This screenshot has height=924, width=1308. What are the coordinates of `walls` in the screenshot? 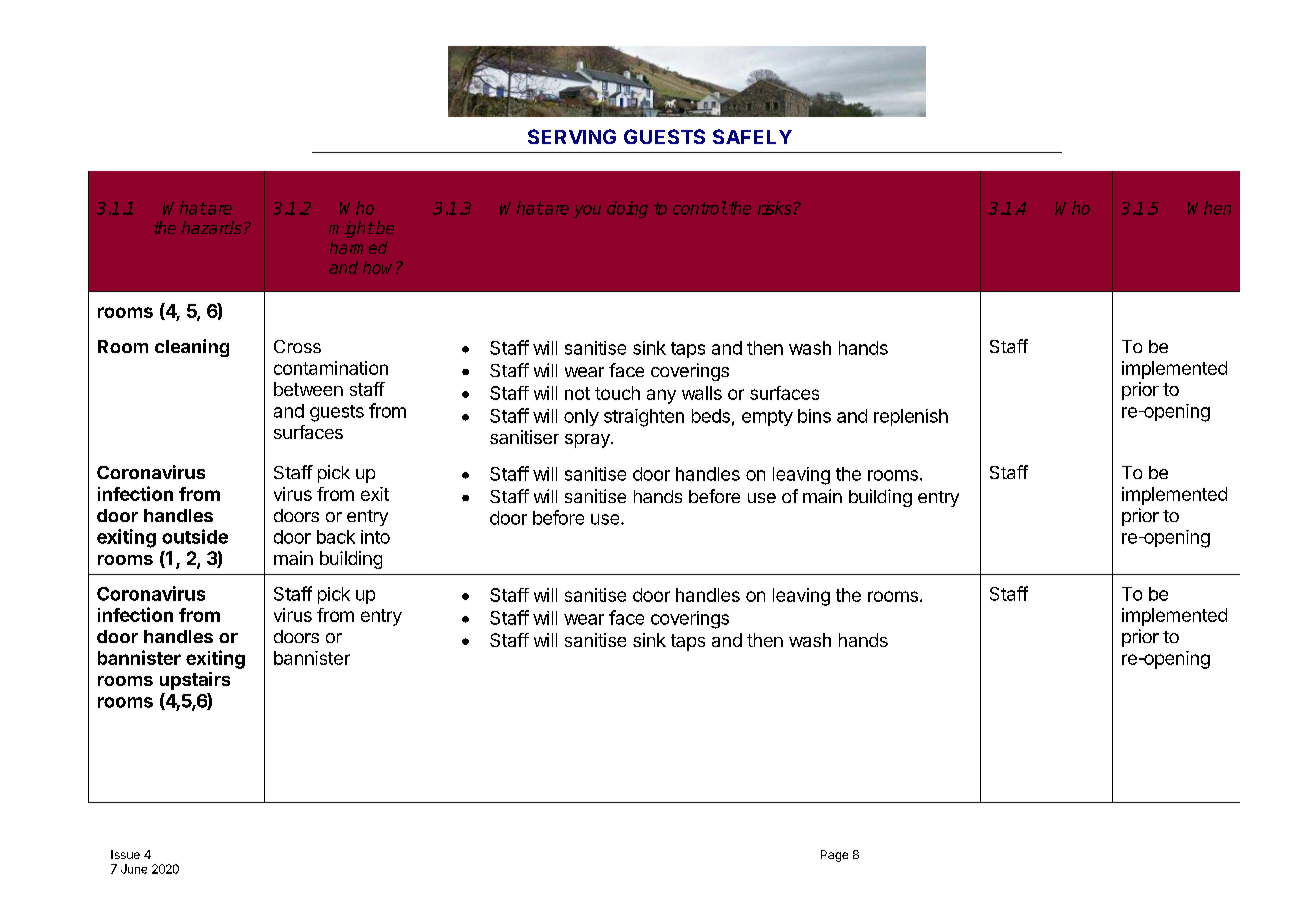 It's located at (702, 393).
